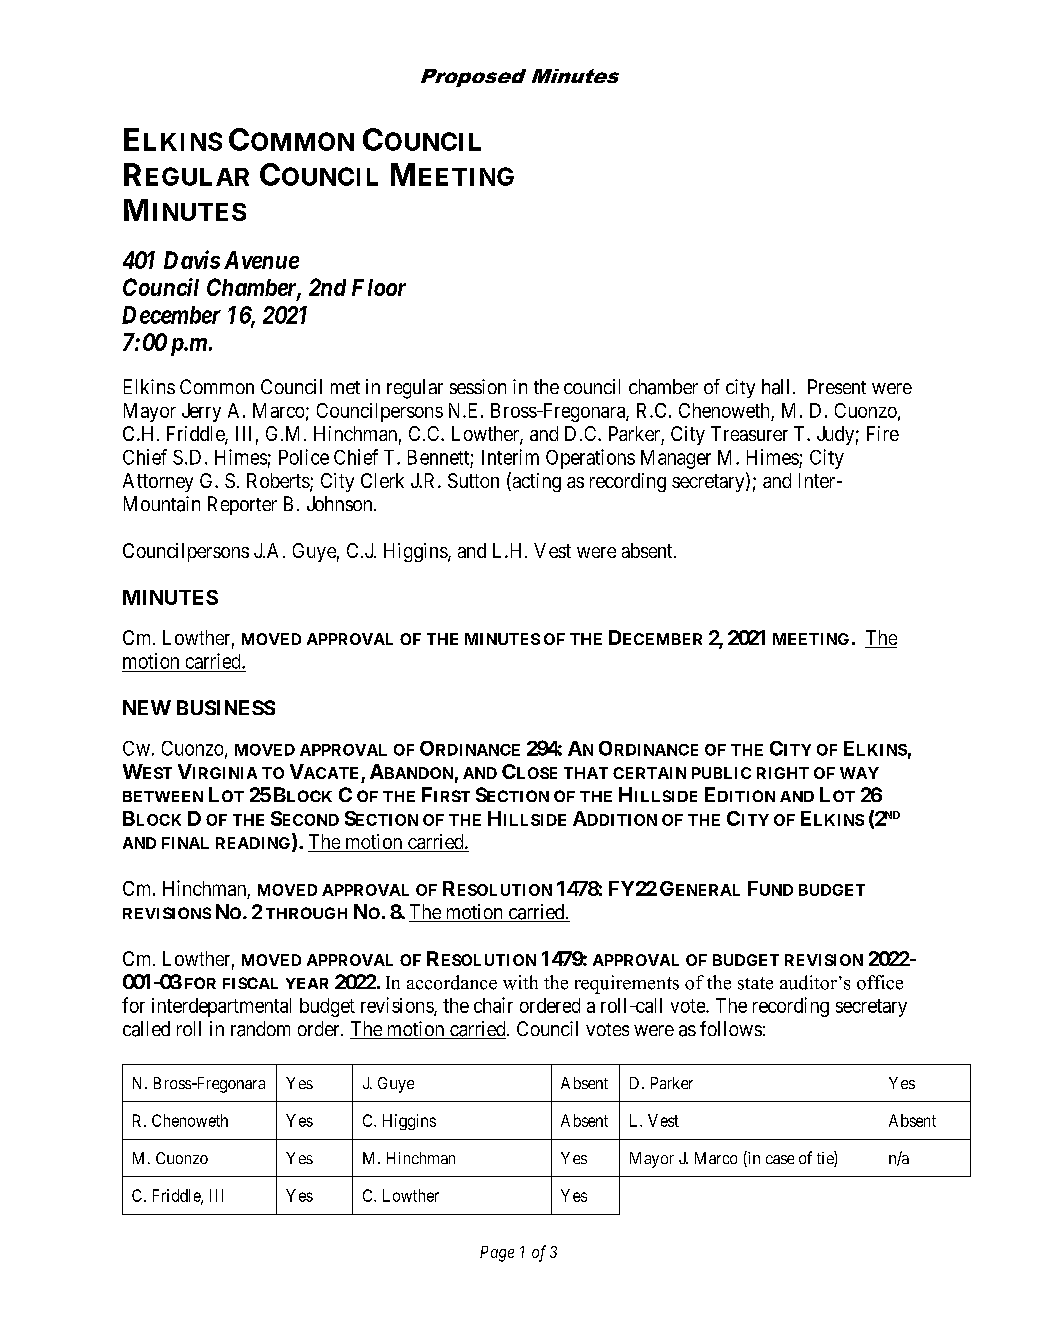 The width and height of the screenshot is (1037, 1342). Describe the element at coordinates (261, 260) in the screenshot. I see `Avenue` at that location.
